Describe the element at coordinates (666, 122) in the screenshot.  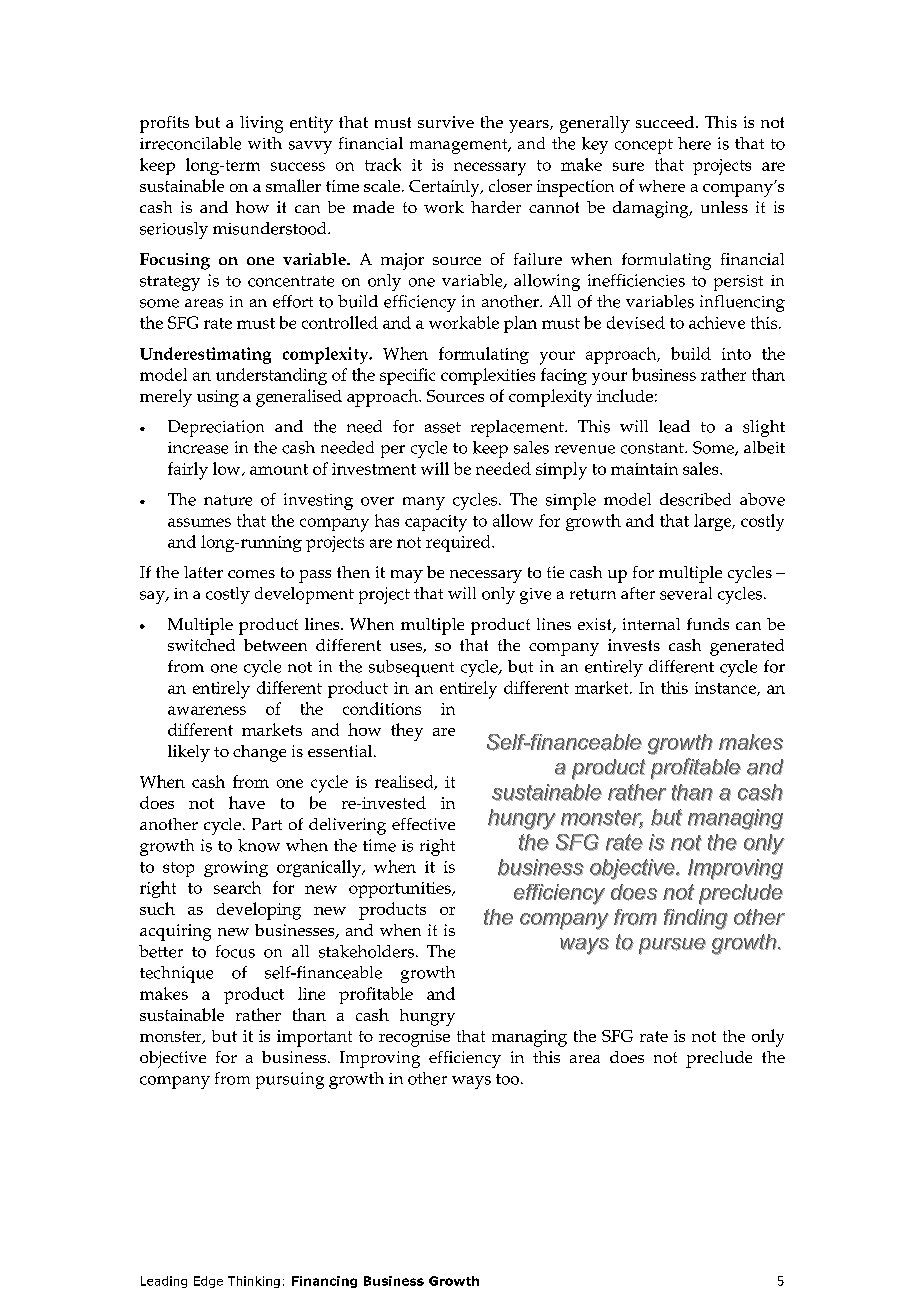
I see `succeed` at that location.
